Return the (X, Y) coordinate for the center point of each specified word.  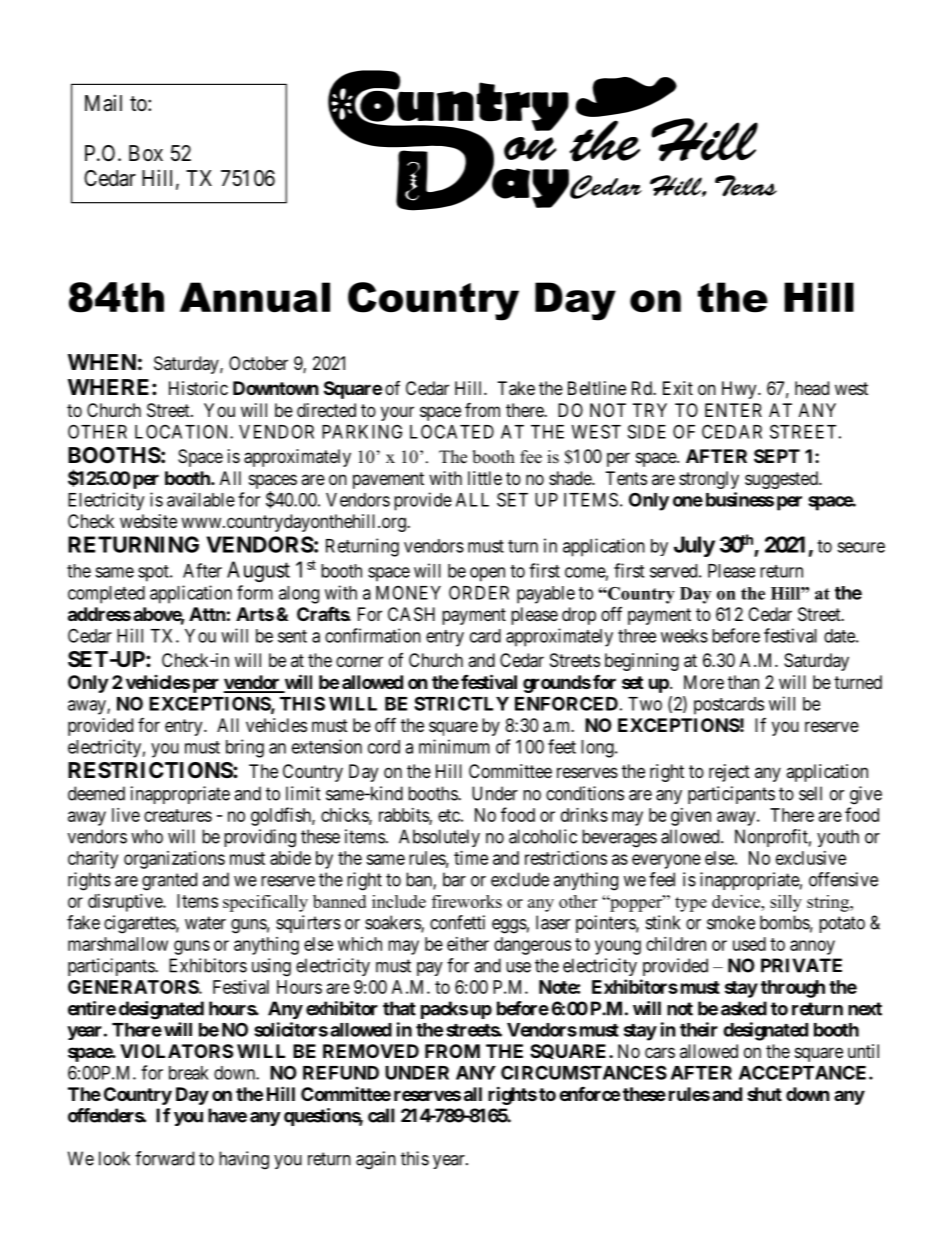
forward (164, 1158)
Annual (255, 297)
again (376, 1160)
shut (764, 1094)
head (812, 388)
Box (146, 153)
